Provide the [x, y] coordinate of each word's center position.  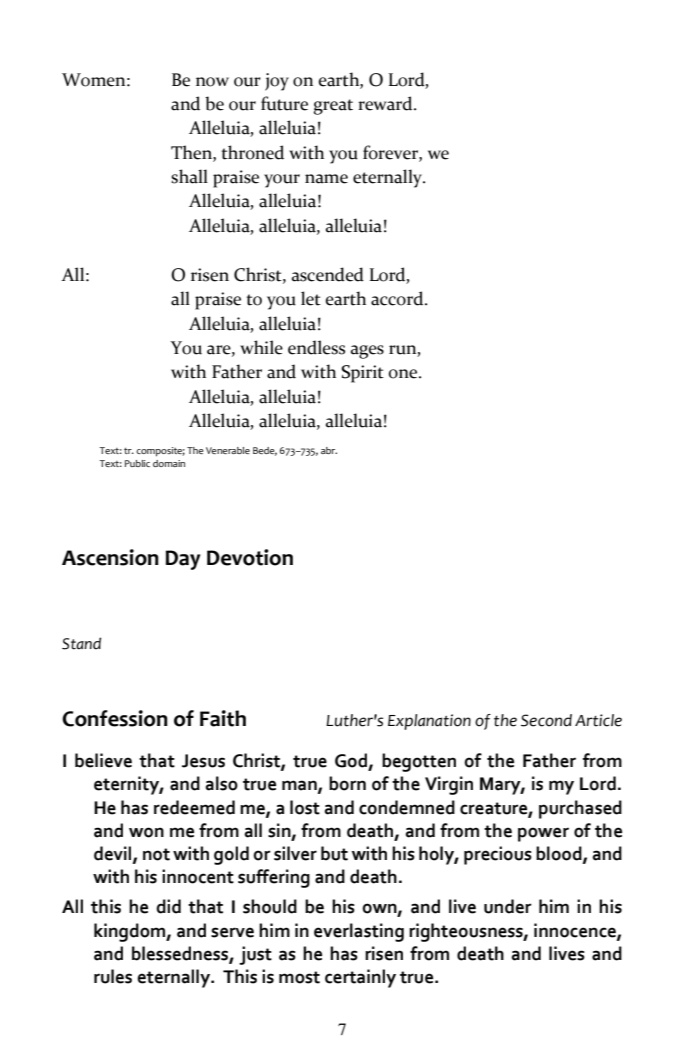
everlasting [359, 932]
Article [598, 720]
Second [546, 720]
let [311, 298]
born [347, 783]
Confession [115, 718]
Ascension [110, 557]
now [212, 82]
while [261, 347]
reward [386, 103]
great [333, 107]
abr [329, 450]
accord [398, 298]
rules [113, 976]
